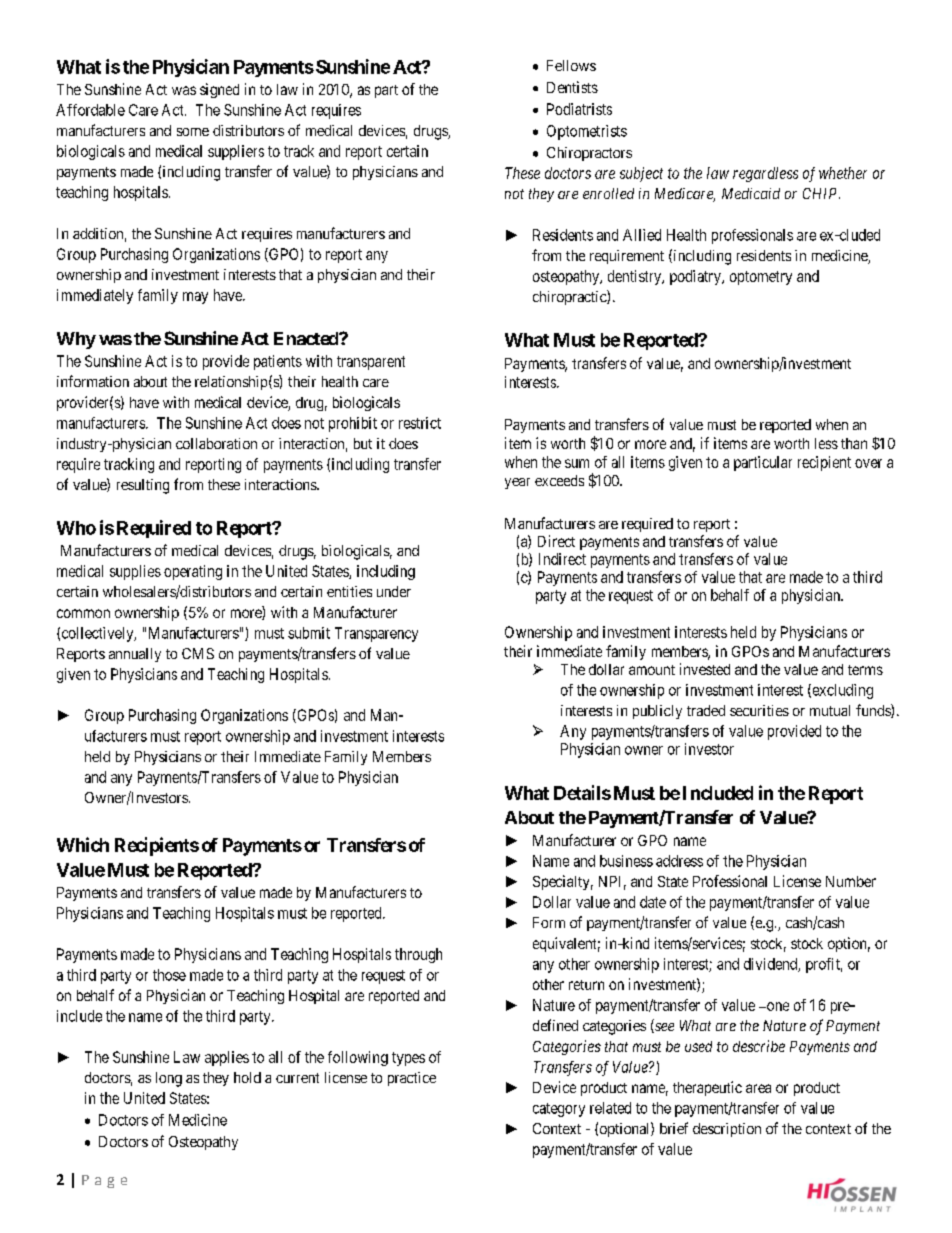 The height and width of the document is (1233, 952). I want to click on Podiatrists, so click(579, 109).
